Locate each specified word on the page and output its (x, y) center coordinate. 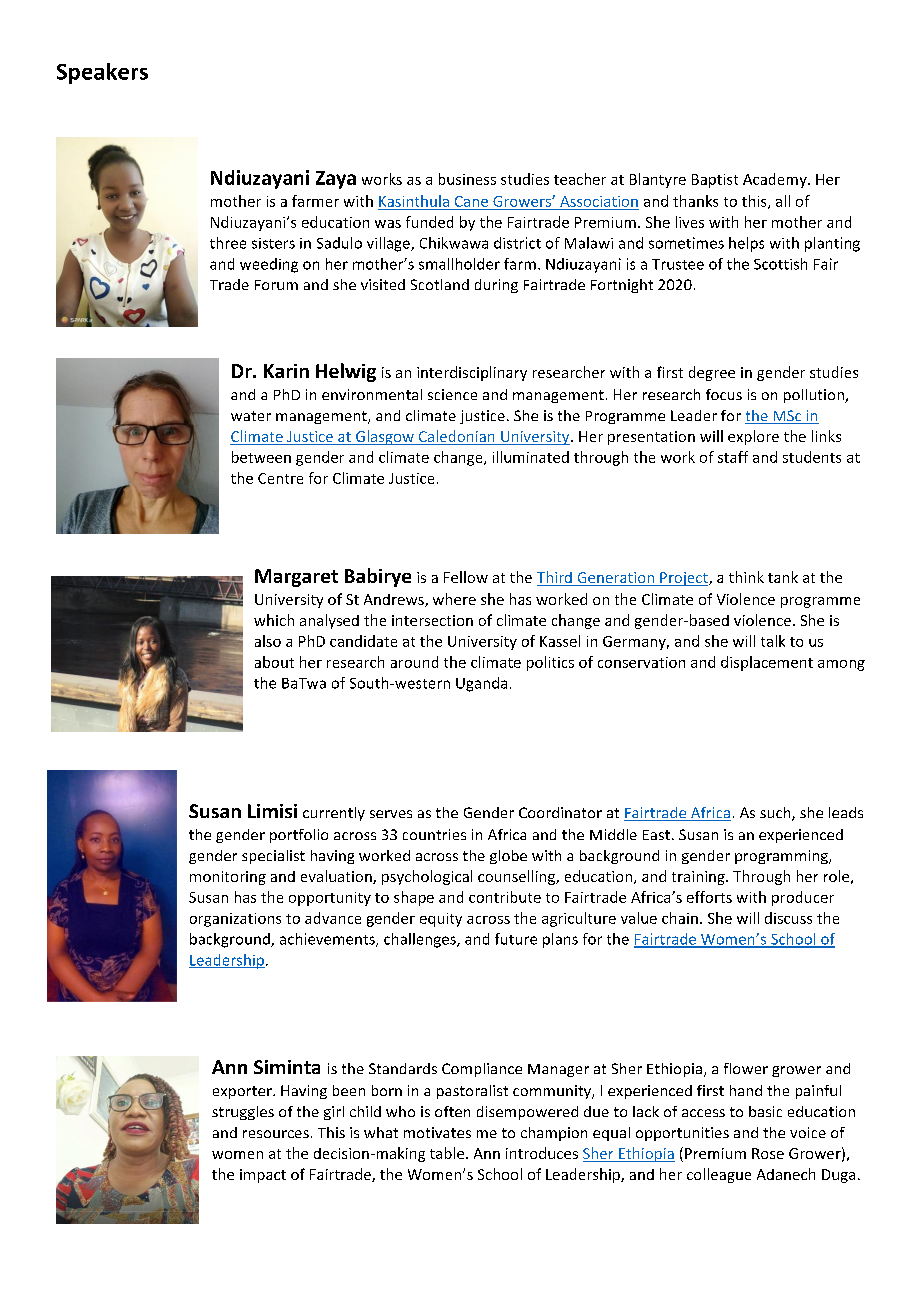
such (776, 814)
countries (434, 834)
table (448, 1153)
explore (753, 437)
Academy (776, 180)
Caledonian (456, 437)
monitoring (228, 878)
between (261, 457)
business (467, 179)
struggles (243, 1113)
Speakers (102, 73)
